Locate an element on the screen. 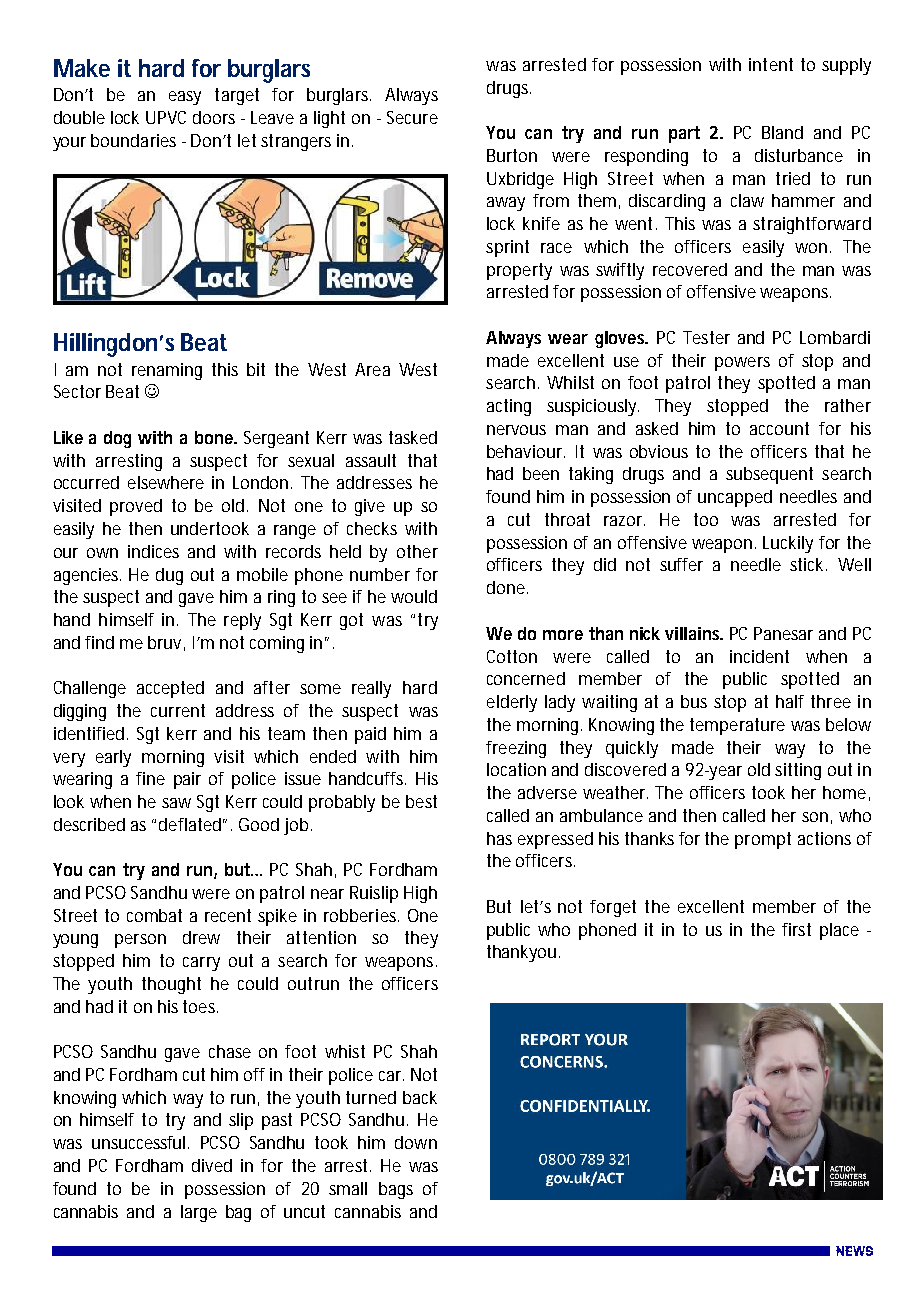  subsequent is located at coordinates (769, 475).
